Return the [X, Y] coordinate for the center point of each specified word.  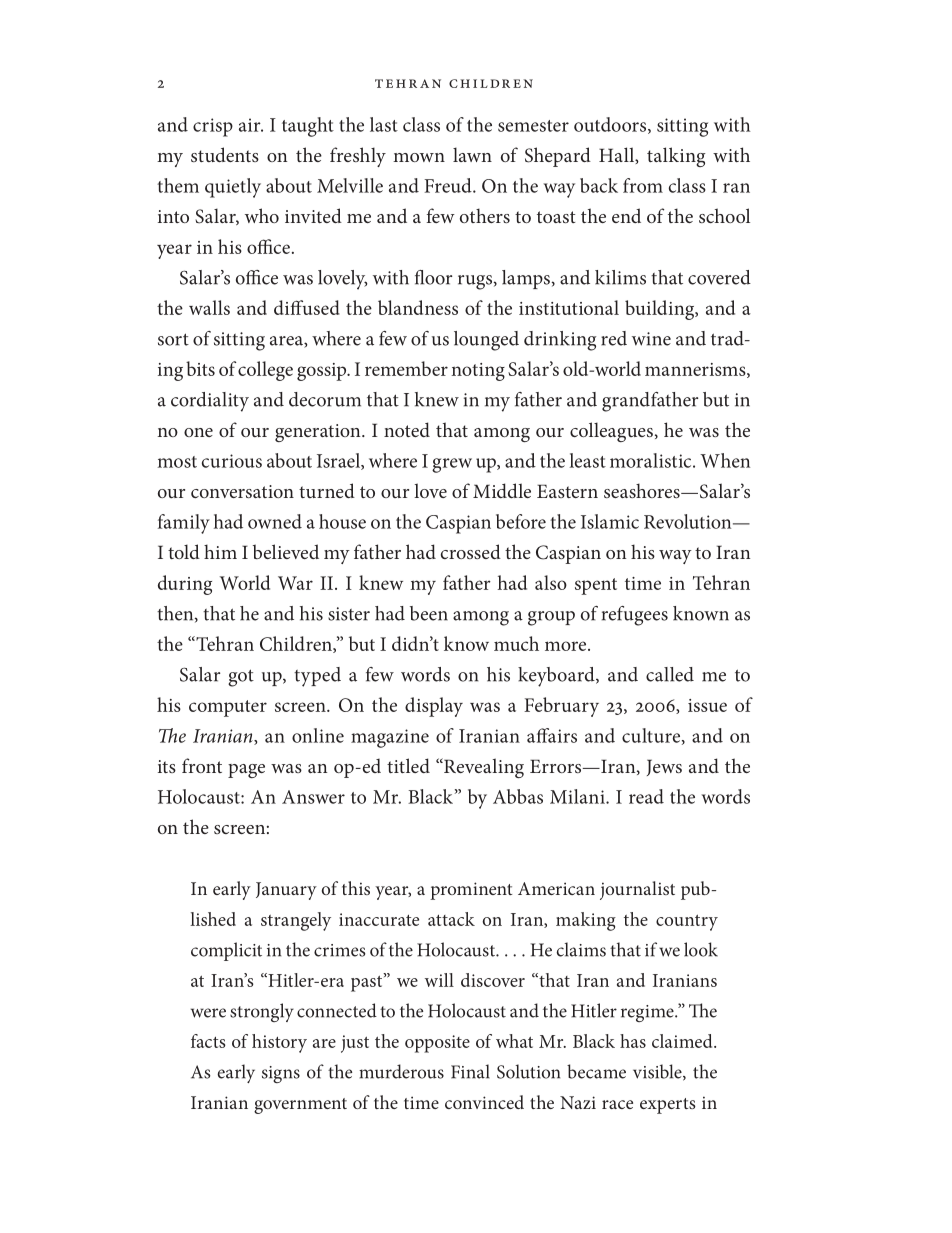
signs [281, 1074]
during [185, 585]
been [429, 613]
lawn [472, 154]
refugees [635, 616]
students [225, 154]
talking [676, 157]
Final [470, 1071]
